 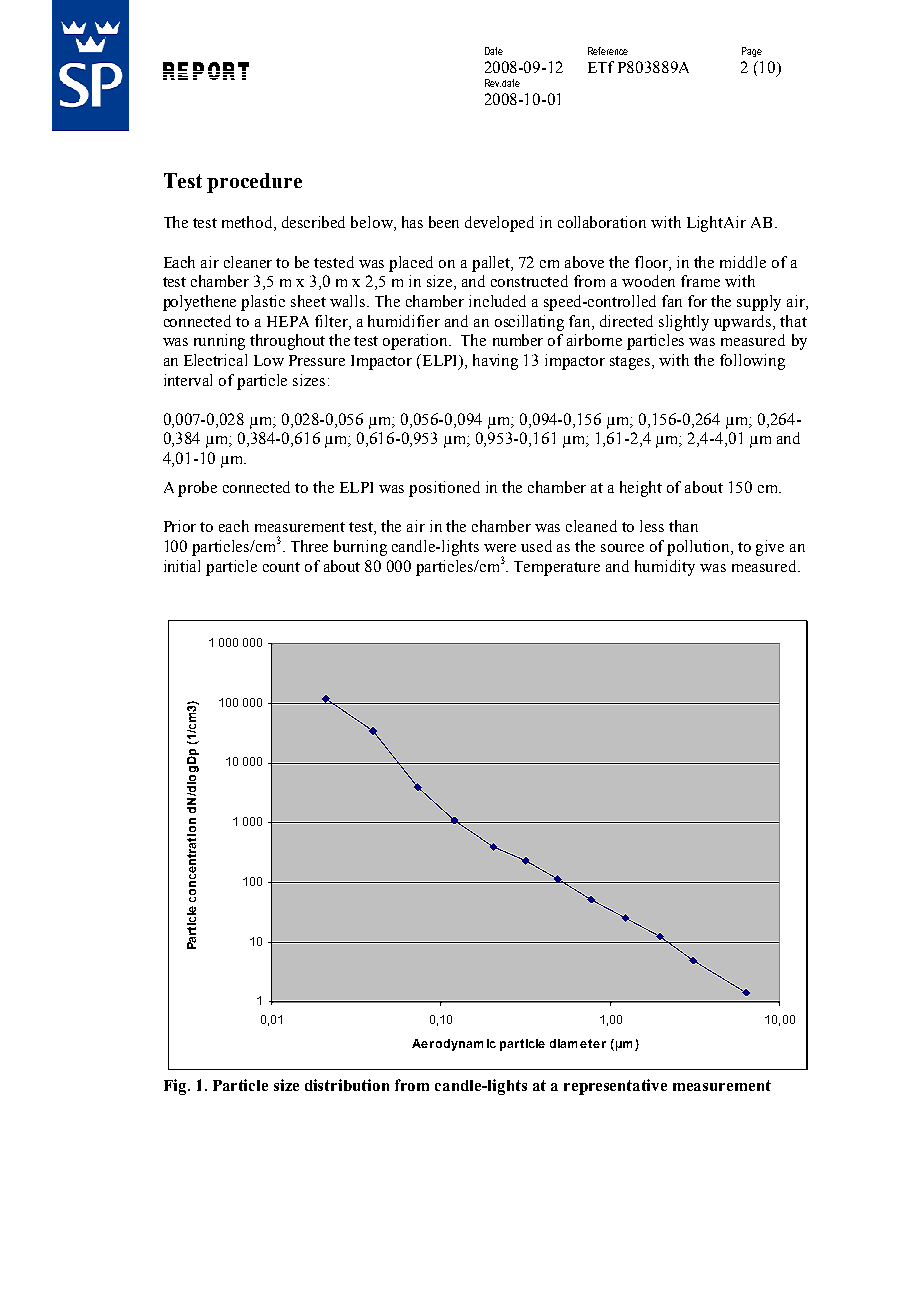 What do you see at coordinates (752, 52) in the document?
I see `Page` at bounding box center [752, 52].
